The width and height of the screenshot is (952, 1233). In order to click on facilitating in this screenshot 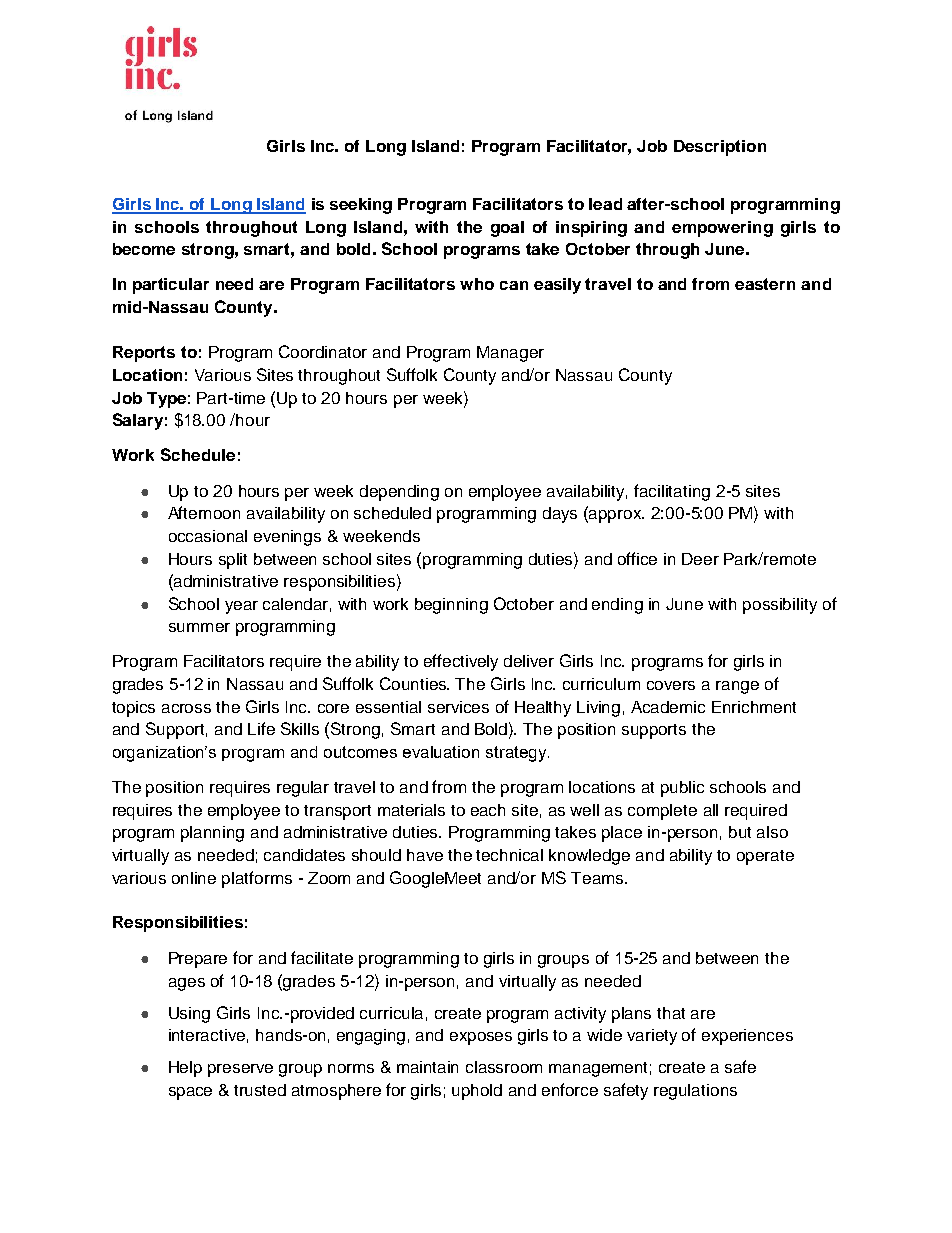, I will do `click(672, 492)`.
